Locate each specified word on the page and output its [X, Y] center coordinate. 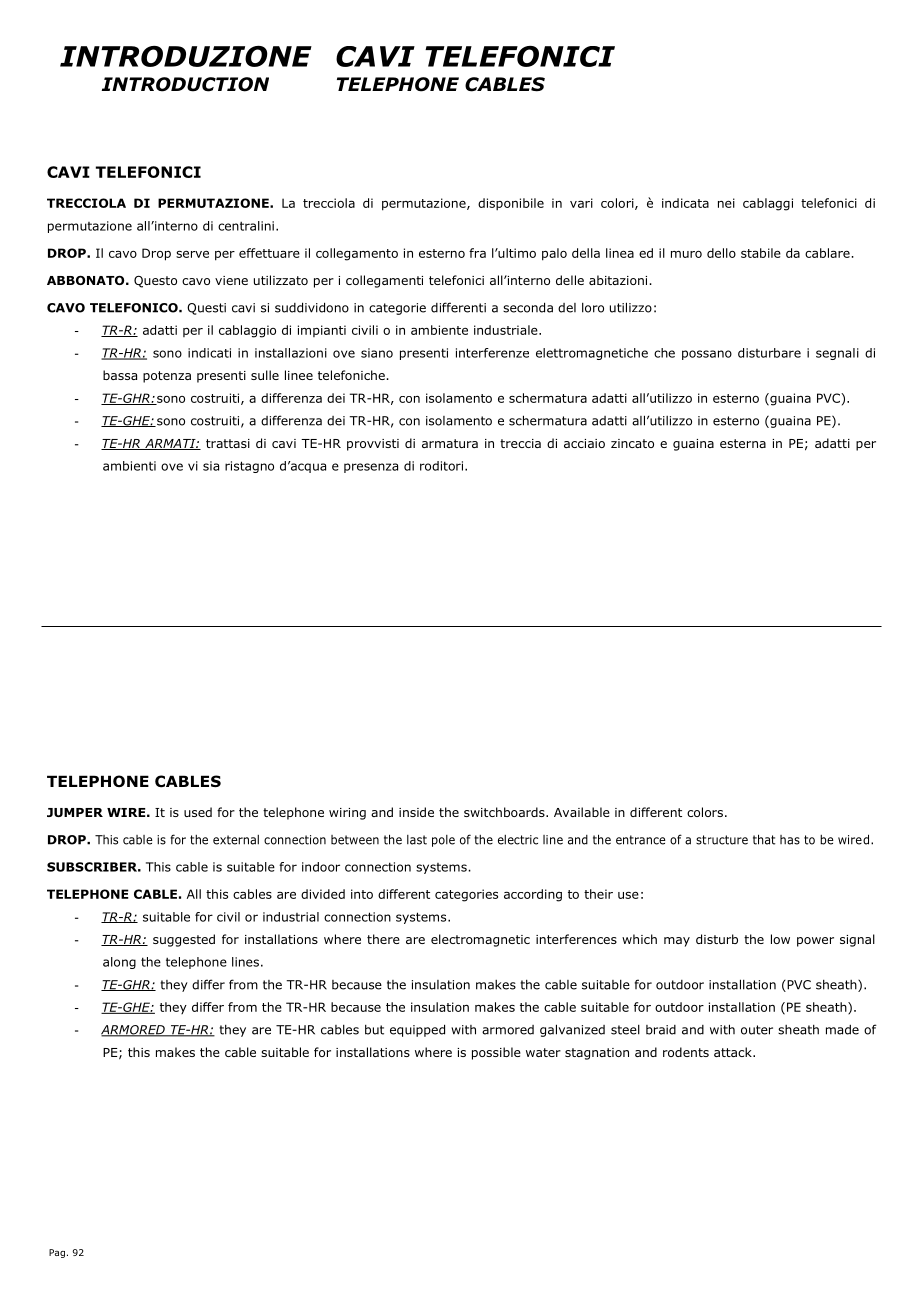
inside [416, 812]
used [198, 812]
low [780, 939]
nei [726, 203]
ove [344, 354]
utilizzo [631, 307]
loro [593, 308]
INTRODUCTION [185, 84]
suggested [184, 940]
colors [705, 812]
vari [581, 203]
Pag [57, 1253]
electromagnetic [480, 940]
